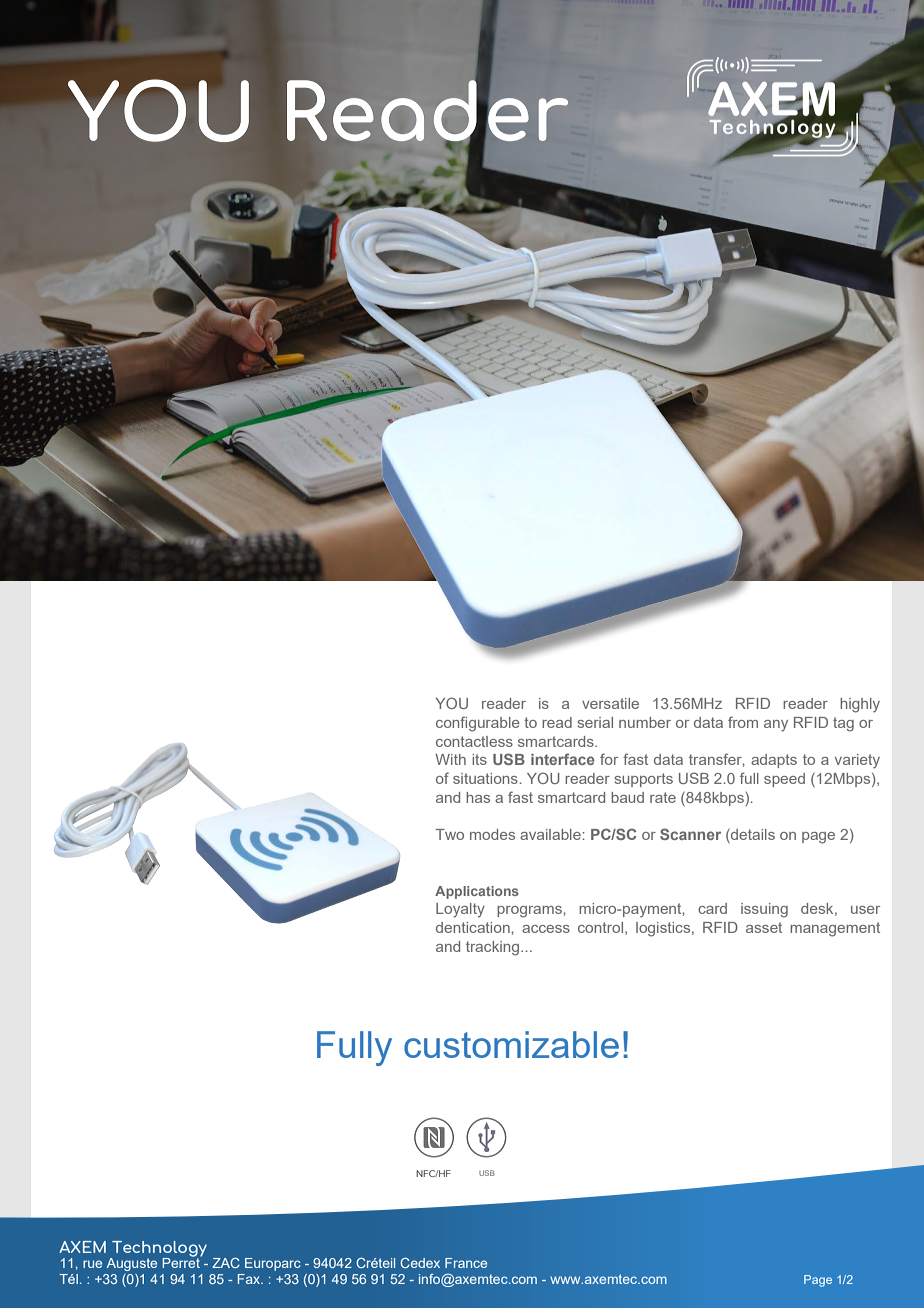 The width and height of the screenshot is (924, 1308). Describe the element at coordinates (226, 1263) in the screenshot. I see `ZAC` at that location.
